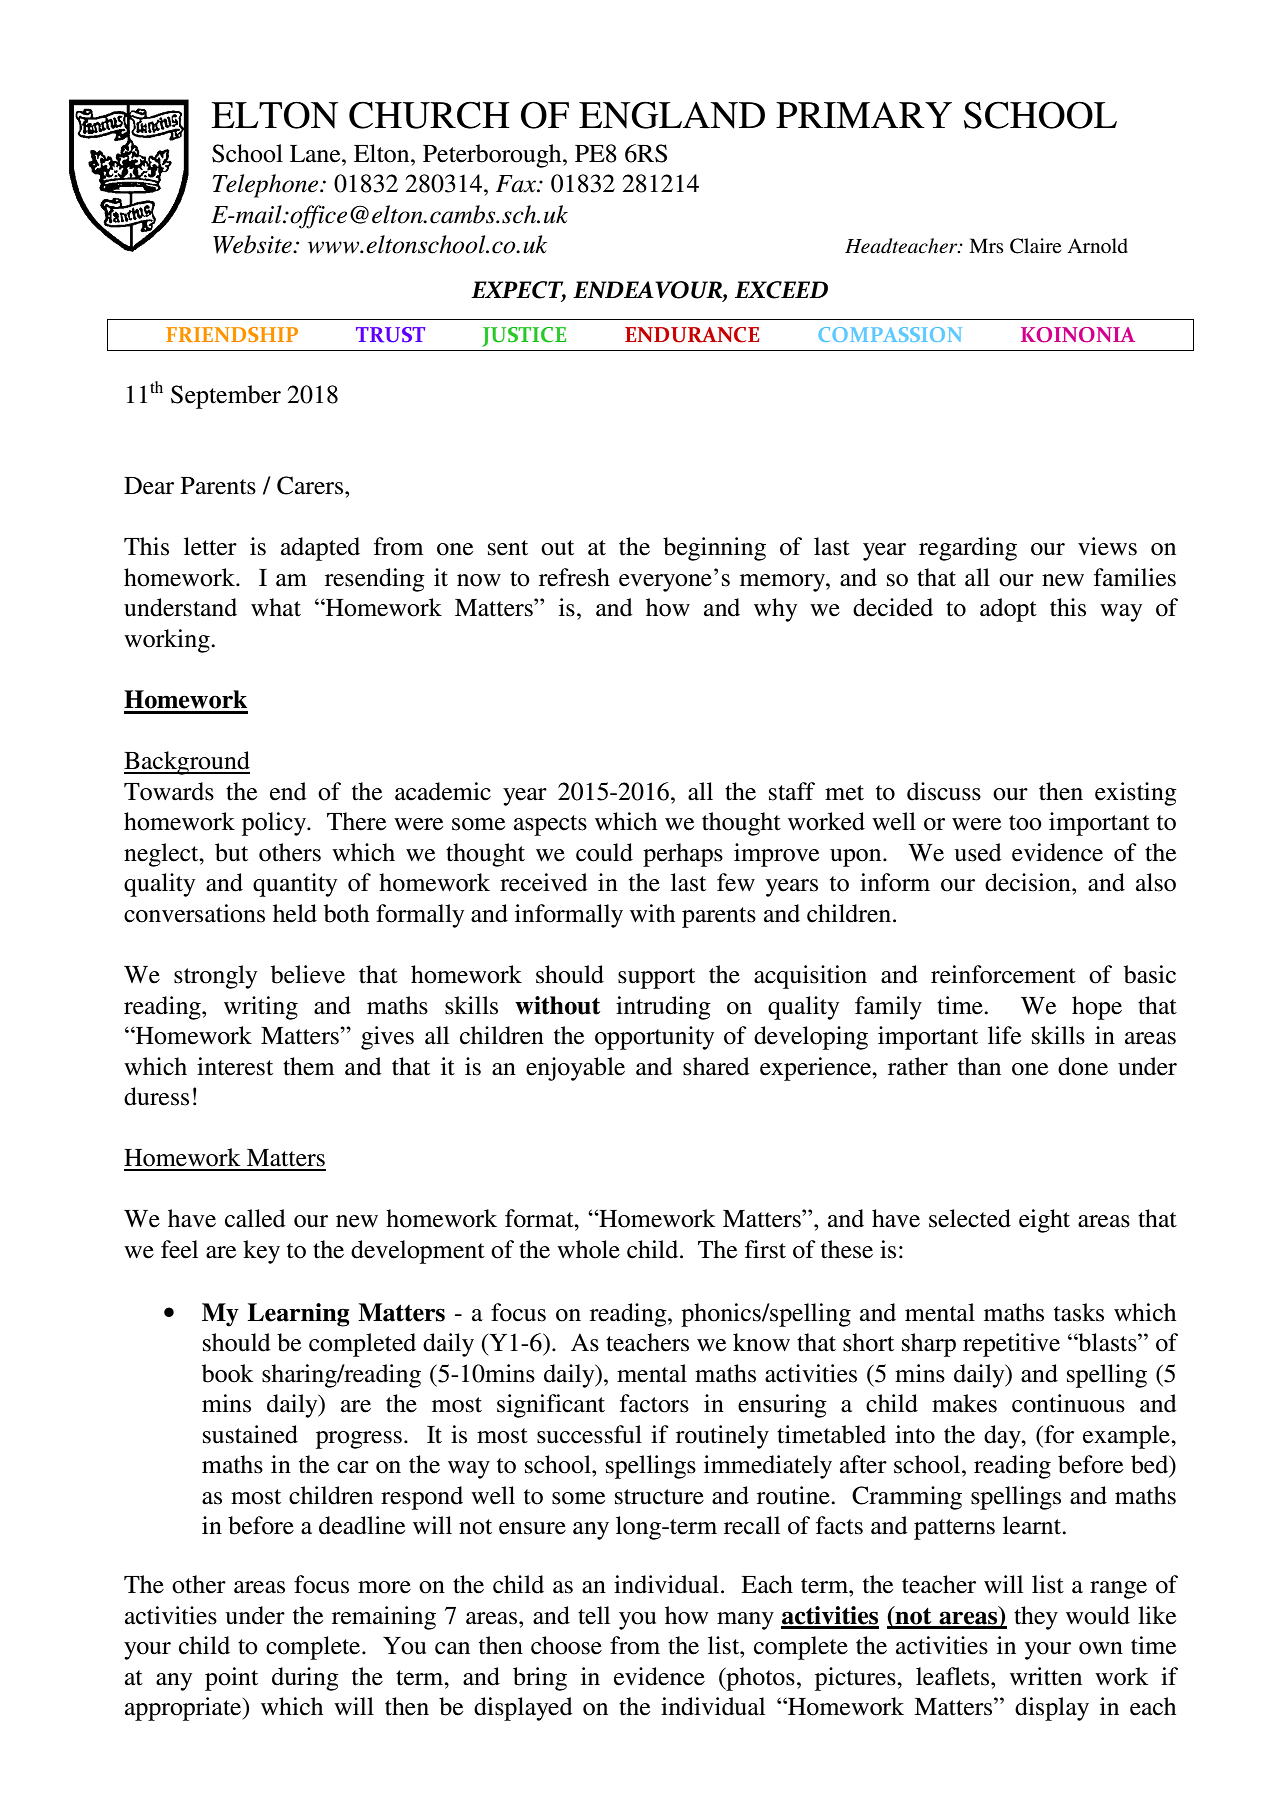 This screenshot has width=1283, height=1815. I want to click on decision, so click(1029, 882).
